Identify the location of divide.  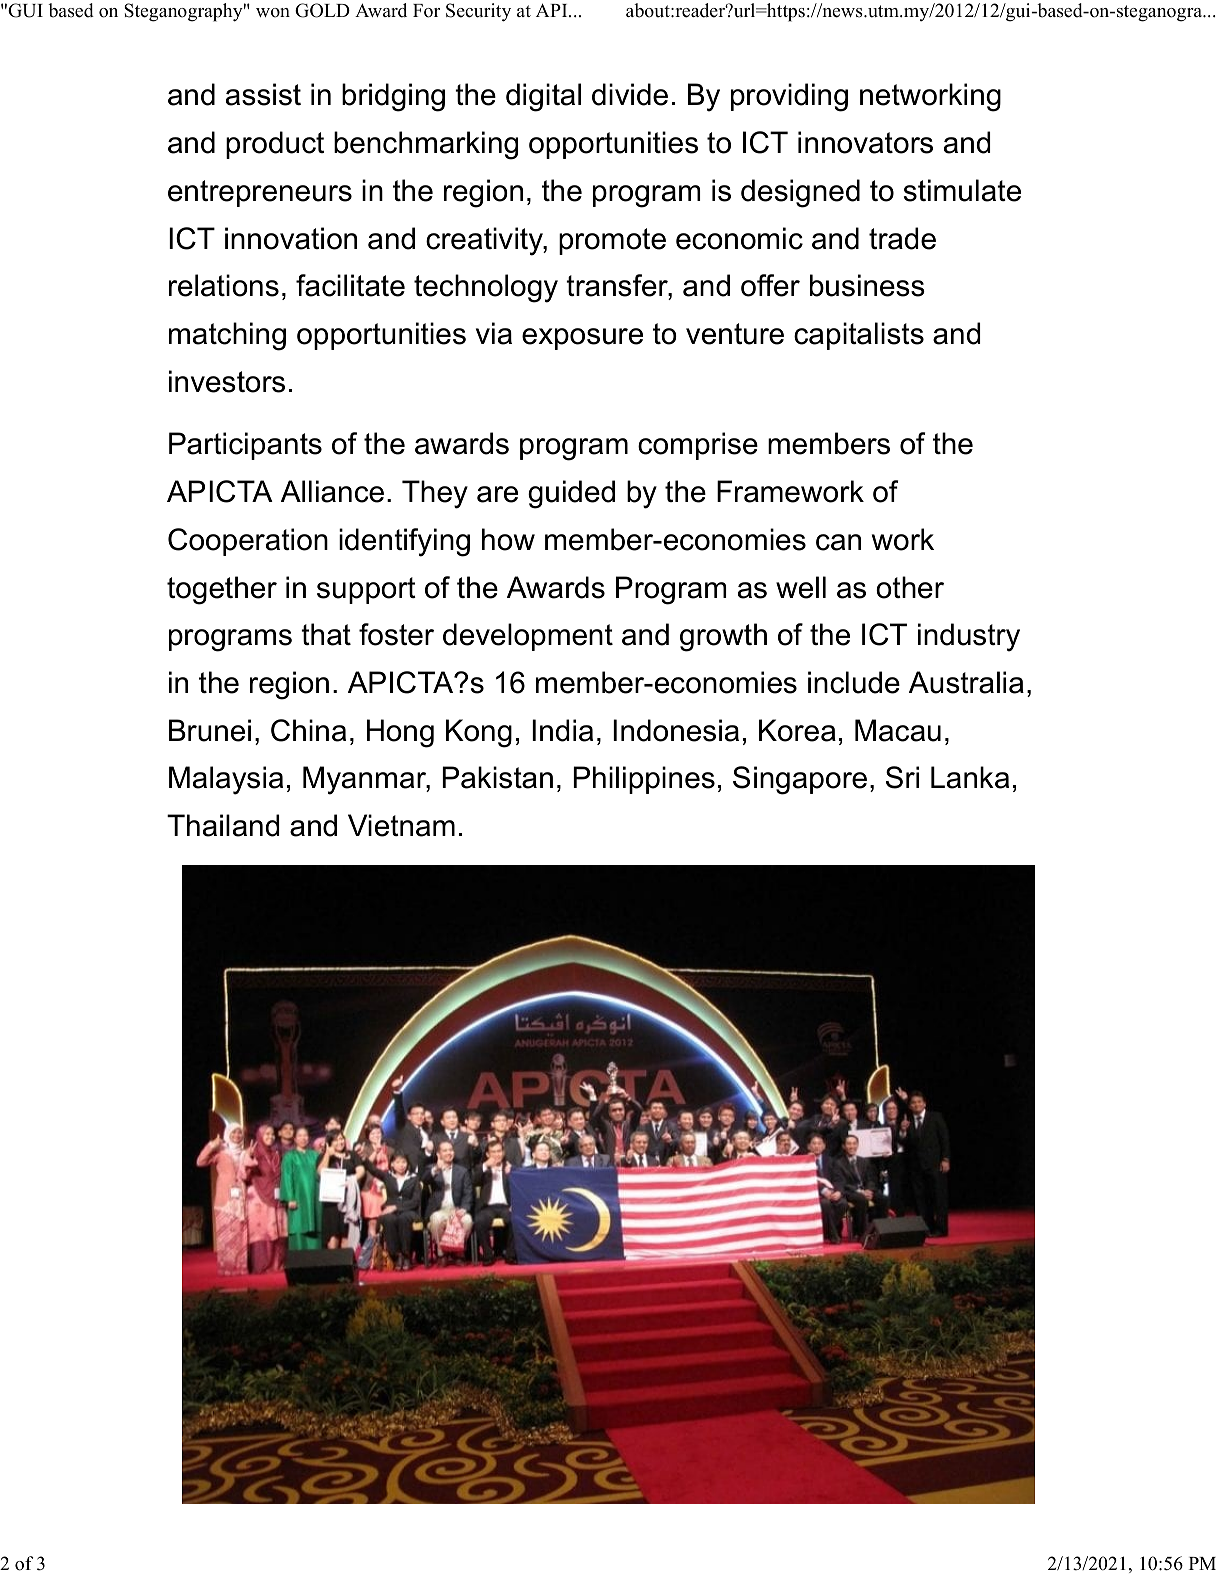
(630, 94).
